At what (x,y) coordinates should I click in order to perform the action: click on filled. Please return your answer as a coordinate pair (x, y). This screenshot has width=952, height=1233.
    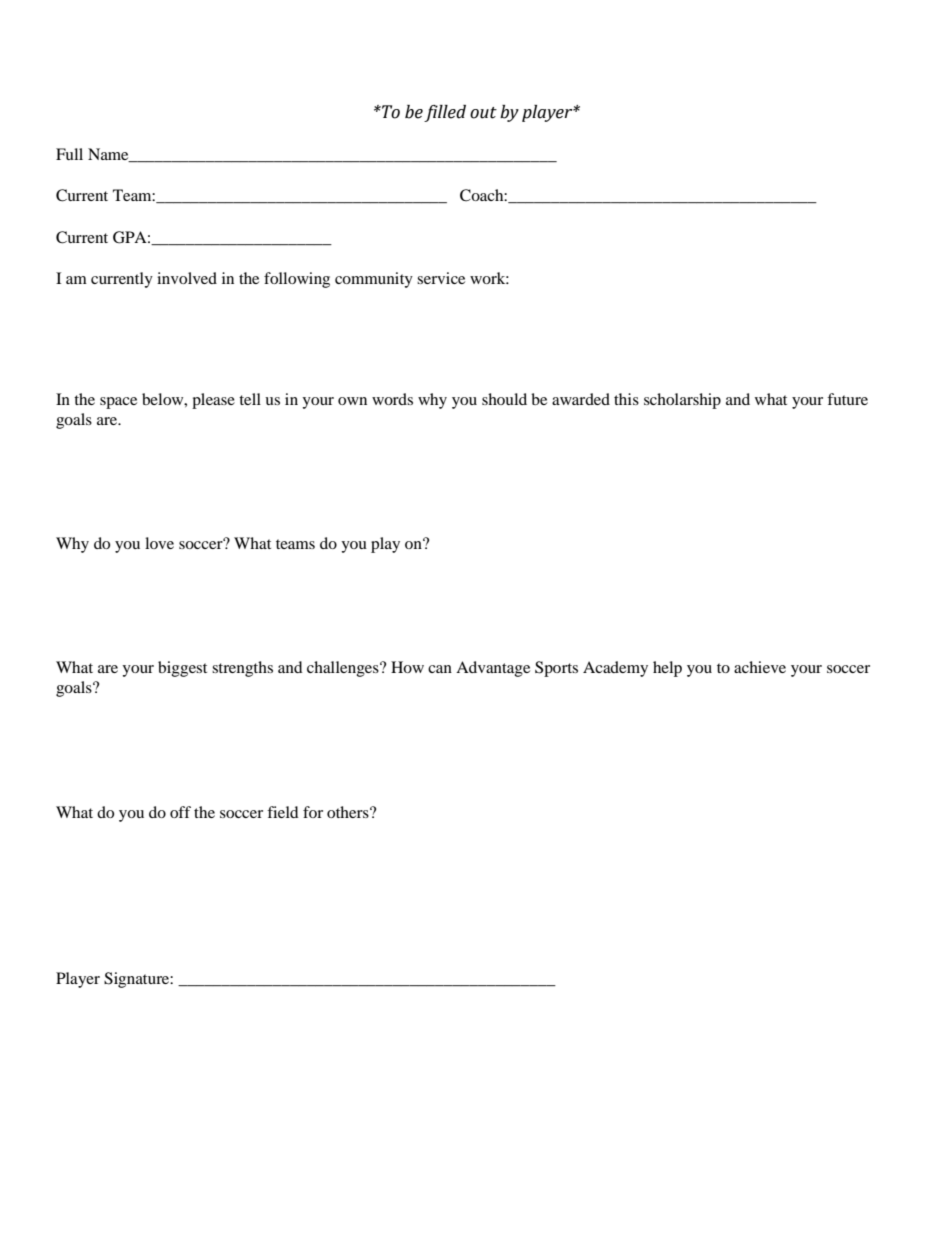
    Looking at the image, I should click on (445, 113).
